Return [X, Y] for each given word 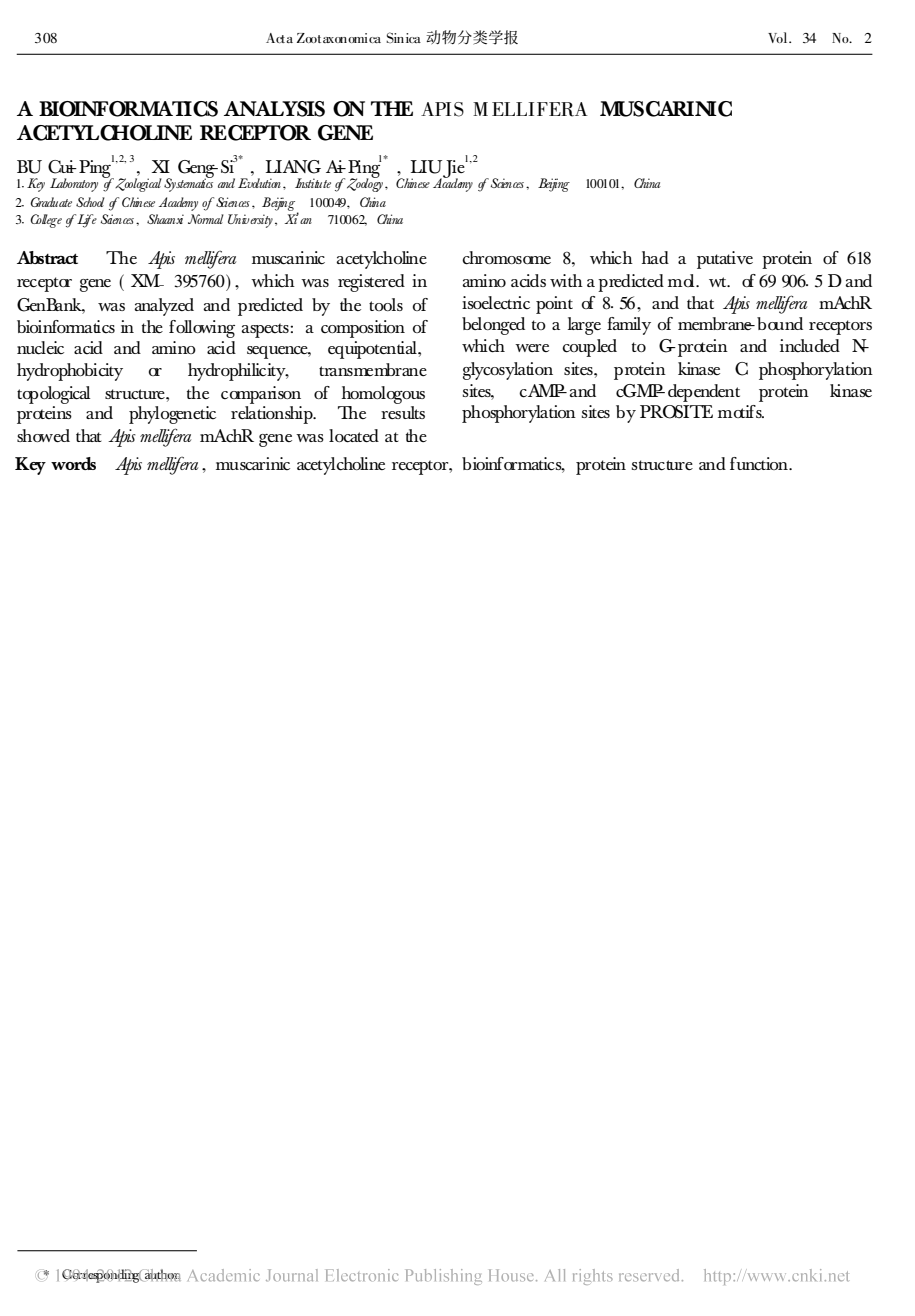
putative [725, 260]
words [73, 463]
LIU [426, 167]
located [354, 436]
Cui [62, 167]
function [760, 464]
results [403, 412]
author [162, 1275]
